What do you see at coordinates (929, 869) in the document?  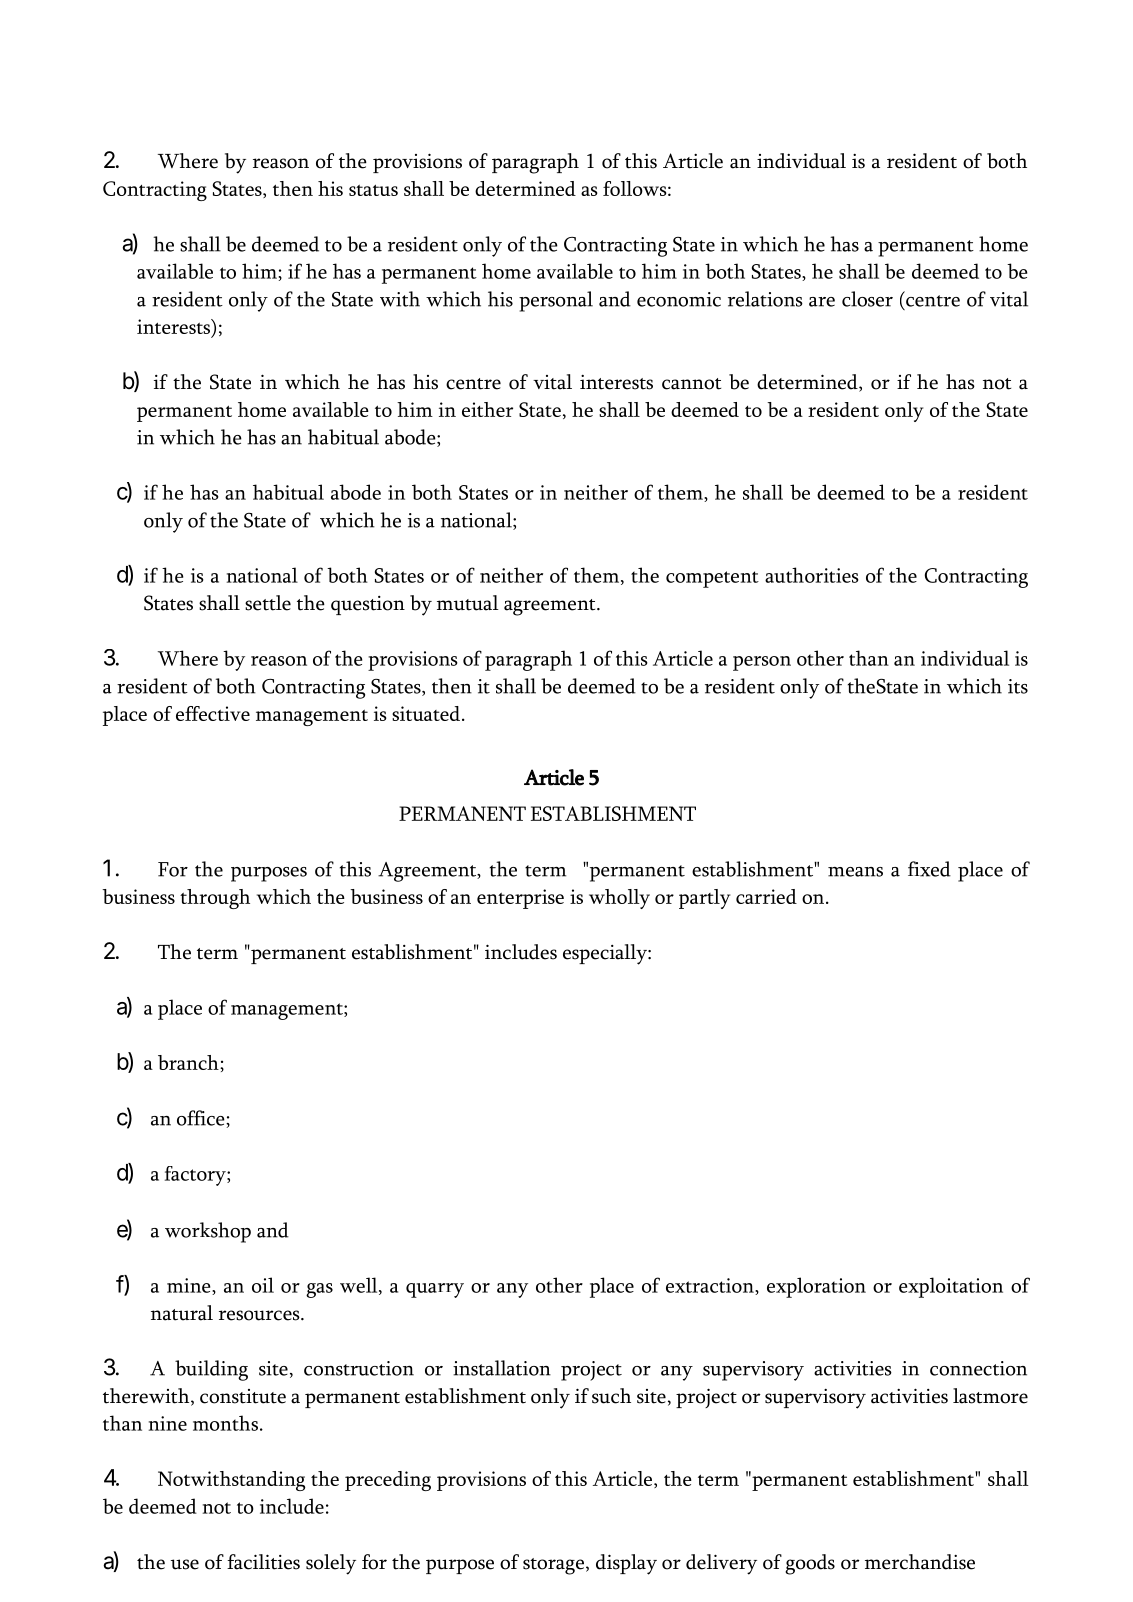 I see `fixed` at bounding box center [929, 869].
